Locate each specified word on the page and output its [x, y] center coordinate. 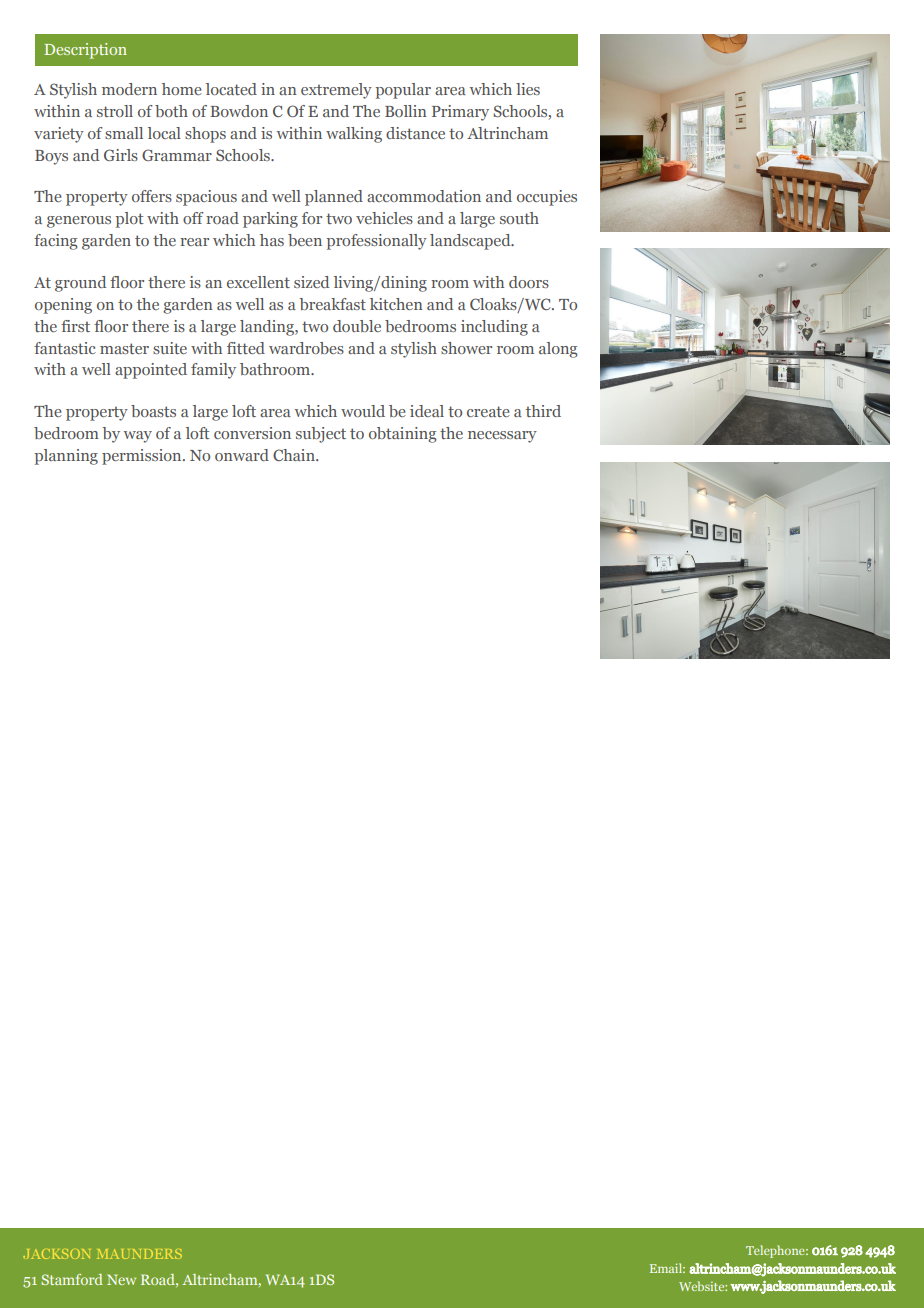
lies [528, 89]
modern [129, 89]
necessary [502, 437]
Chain [295, 455]
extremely [336, 91]
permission [143, 457]
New [121, 1279]
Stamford [72, 1279]
